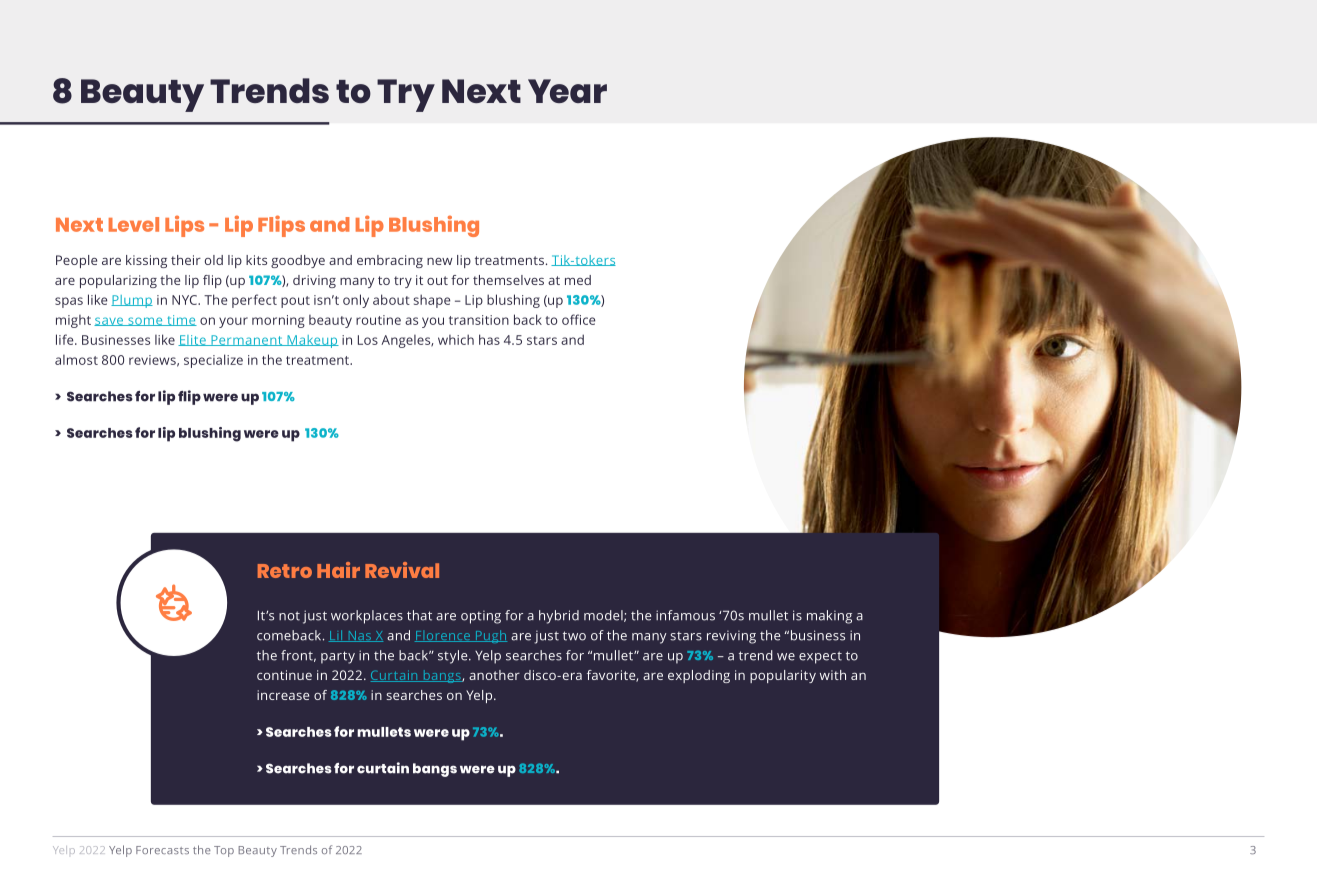  I want to click on NYC, so click(185, 300).
